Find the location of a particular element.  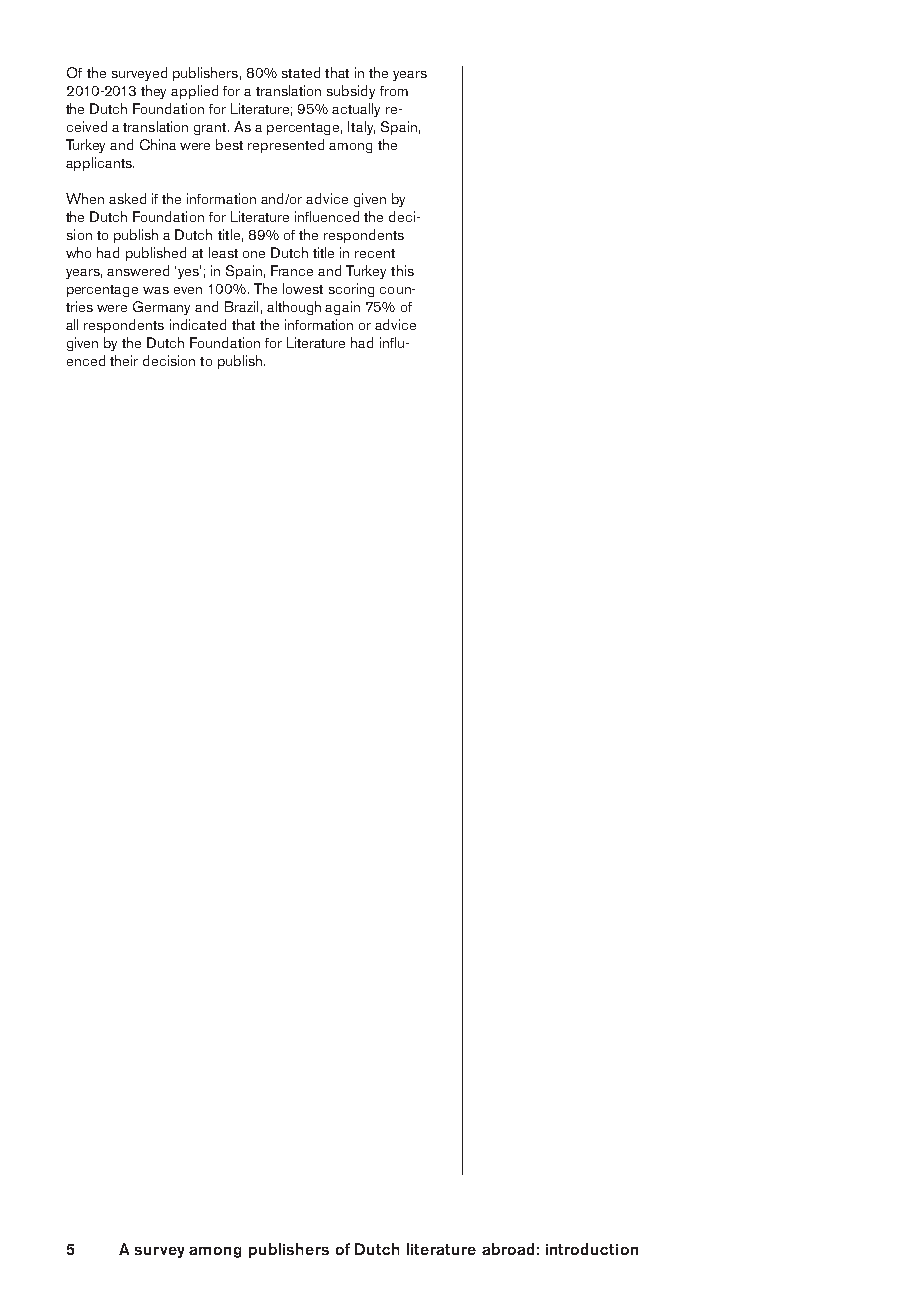

actually is located at coordinates (356, 110).
